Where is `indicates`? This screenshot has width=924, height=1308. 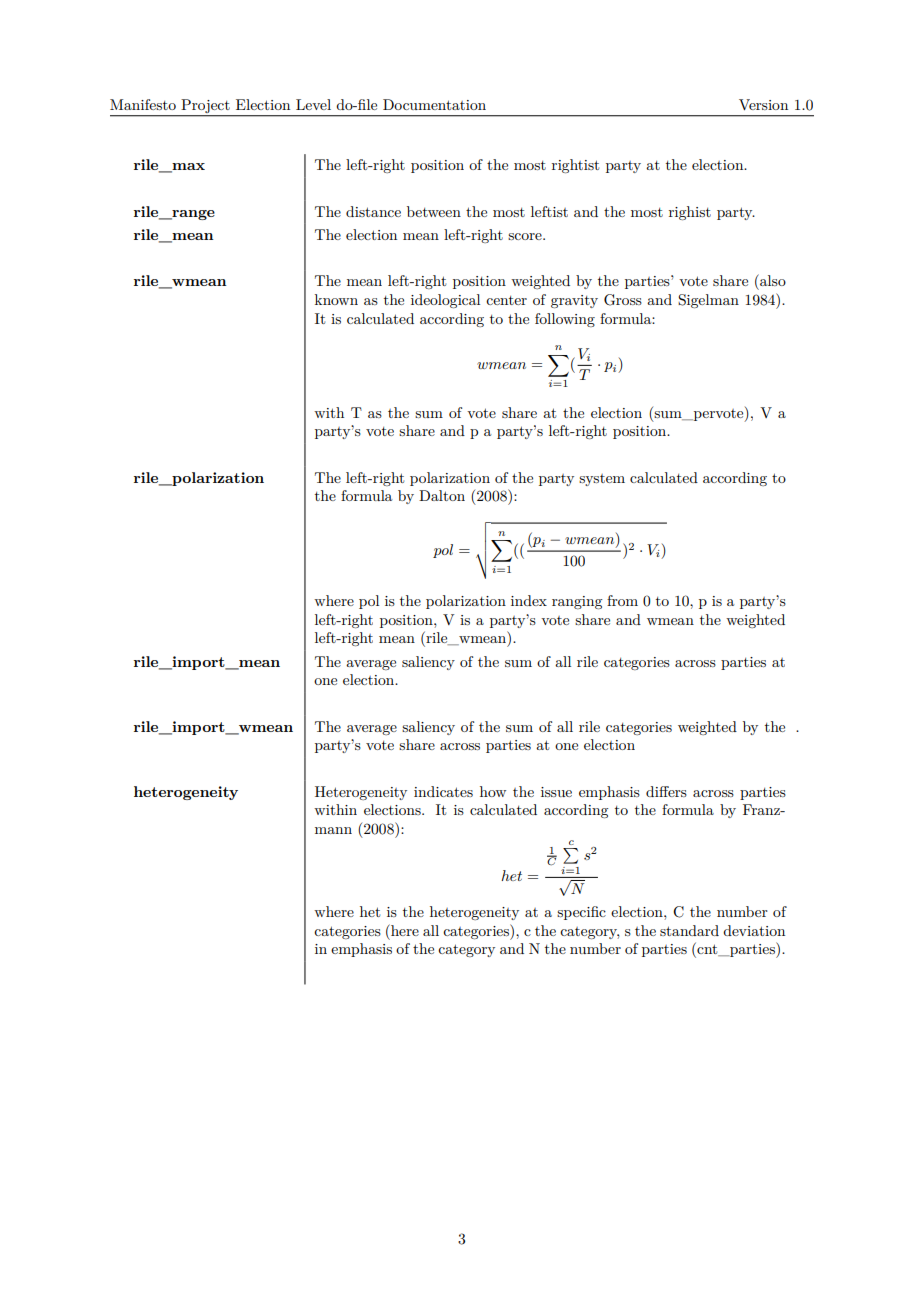 indicates is located at coordinates (443, 791).
